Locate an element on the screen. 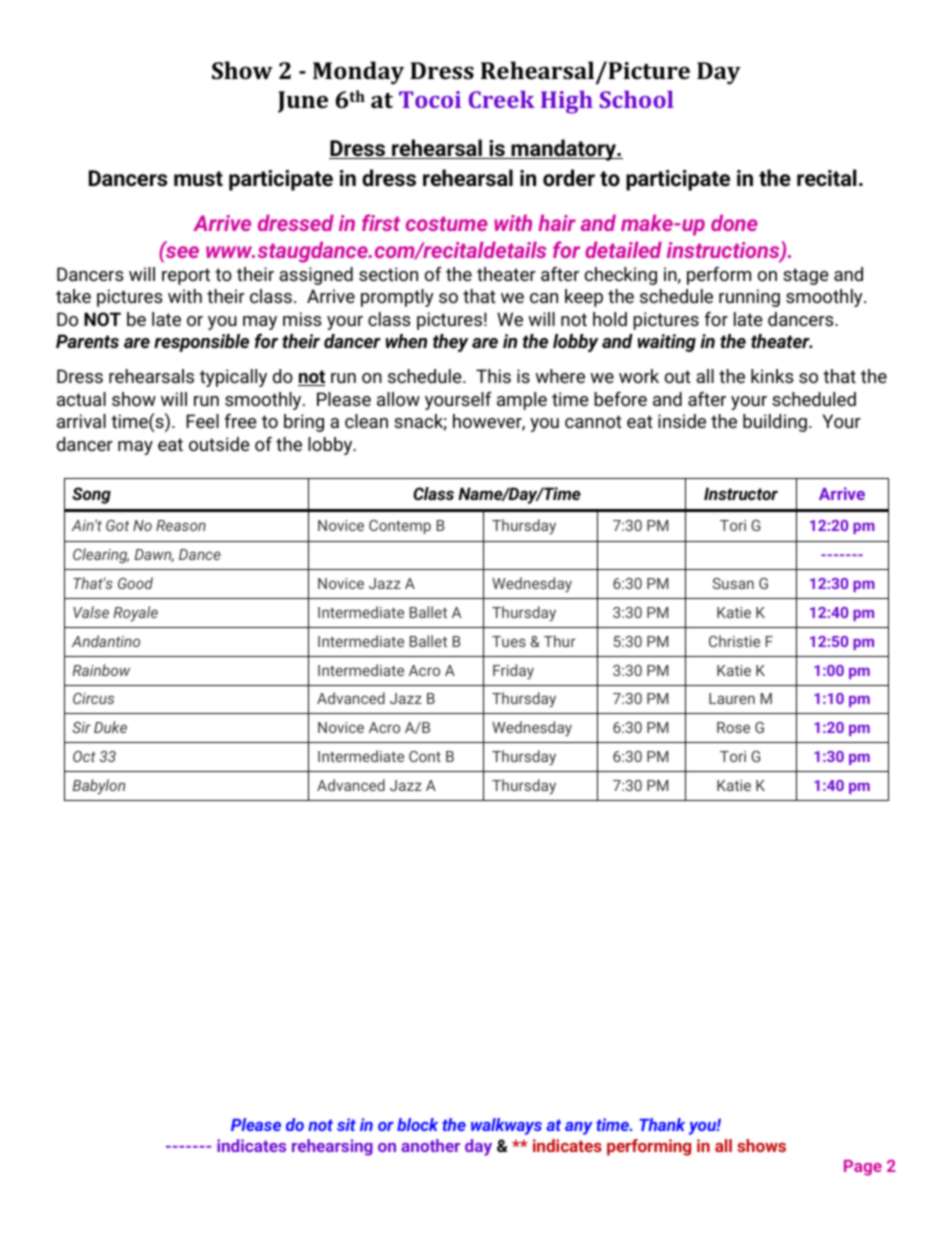  Creek is located at coordinates (502, 99).
